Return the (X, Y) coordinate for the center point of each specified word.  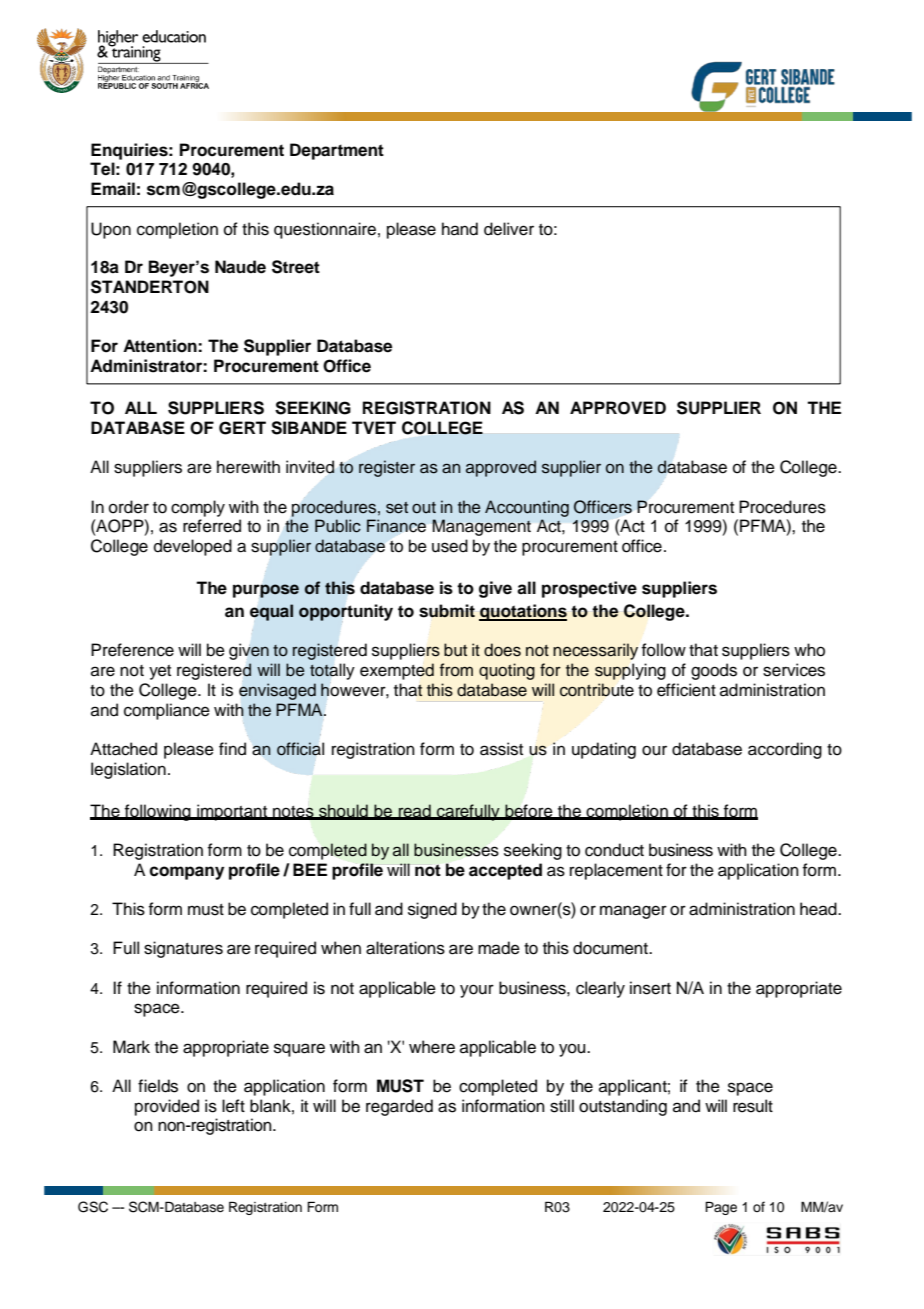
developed (193, 547)
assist (501, 749)
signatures (183, 949)
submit (447, 611)
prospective (589, 589)
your (477, 991)
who (809, 650)
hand (460, 229)
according (785, 750)
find (232, 749)
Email (113, 189)
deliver (509, 229)
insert (650, 988)
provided (167, 1107)
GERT (242, 428)
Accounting (527, 508)
